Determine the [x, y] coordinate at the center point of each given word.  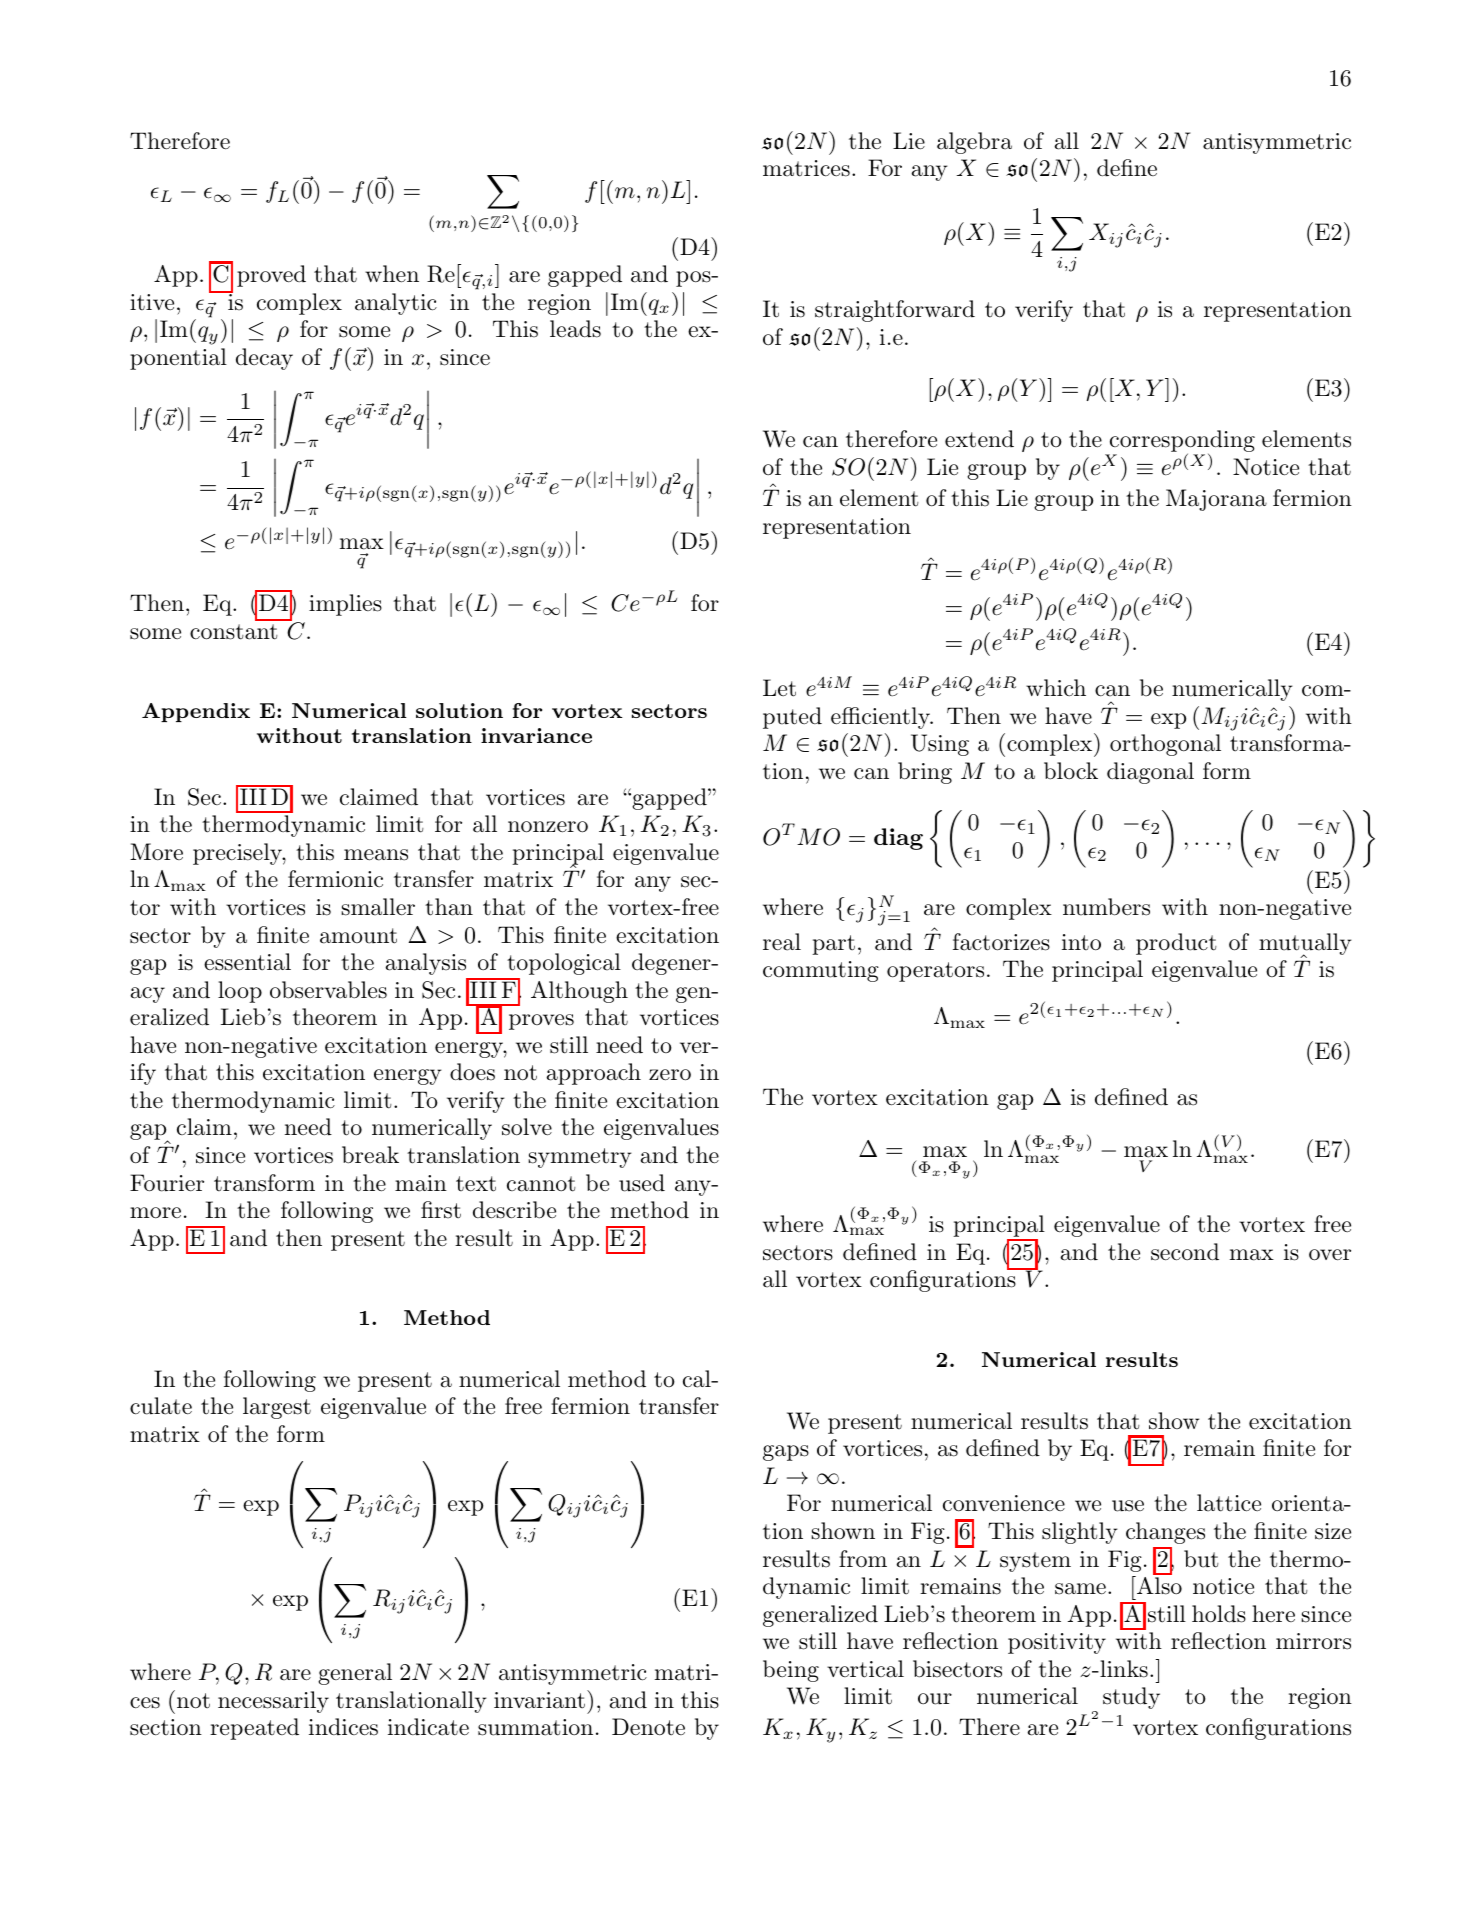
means [376, 855]
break [370, 1155]
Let [779, 688]
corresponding [1181, 442]
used [642, 1183]
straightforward [895, 311]
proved [271, 276]
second [1185, 1252]
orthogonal [1165, 745]
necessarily [273, 1702]
